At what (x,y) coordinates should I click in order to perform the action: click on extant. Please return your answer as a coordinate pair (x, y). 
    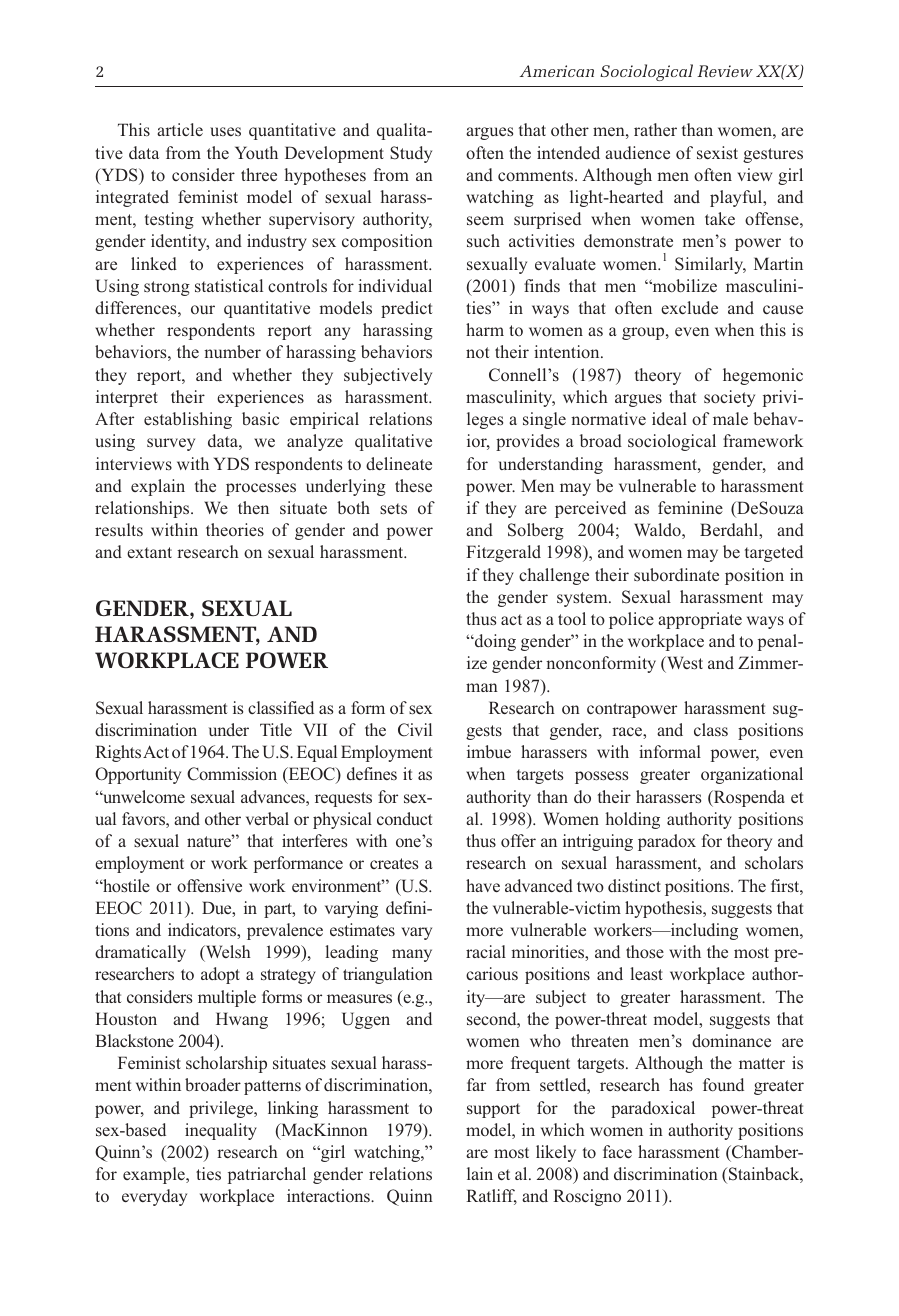
    Looking at the image, I should click on (149, 552).
